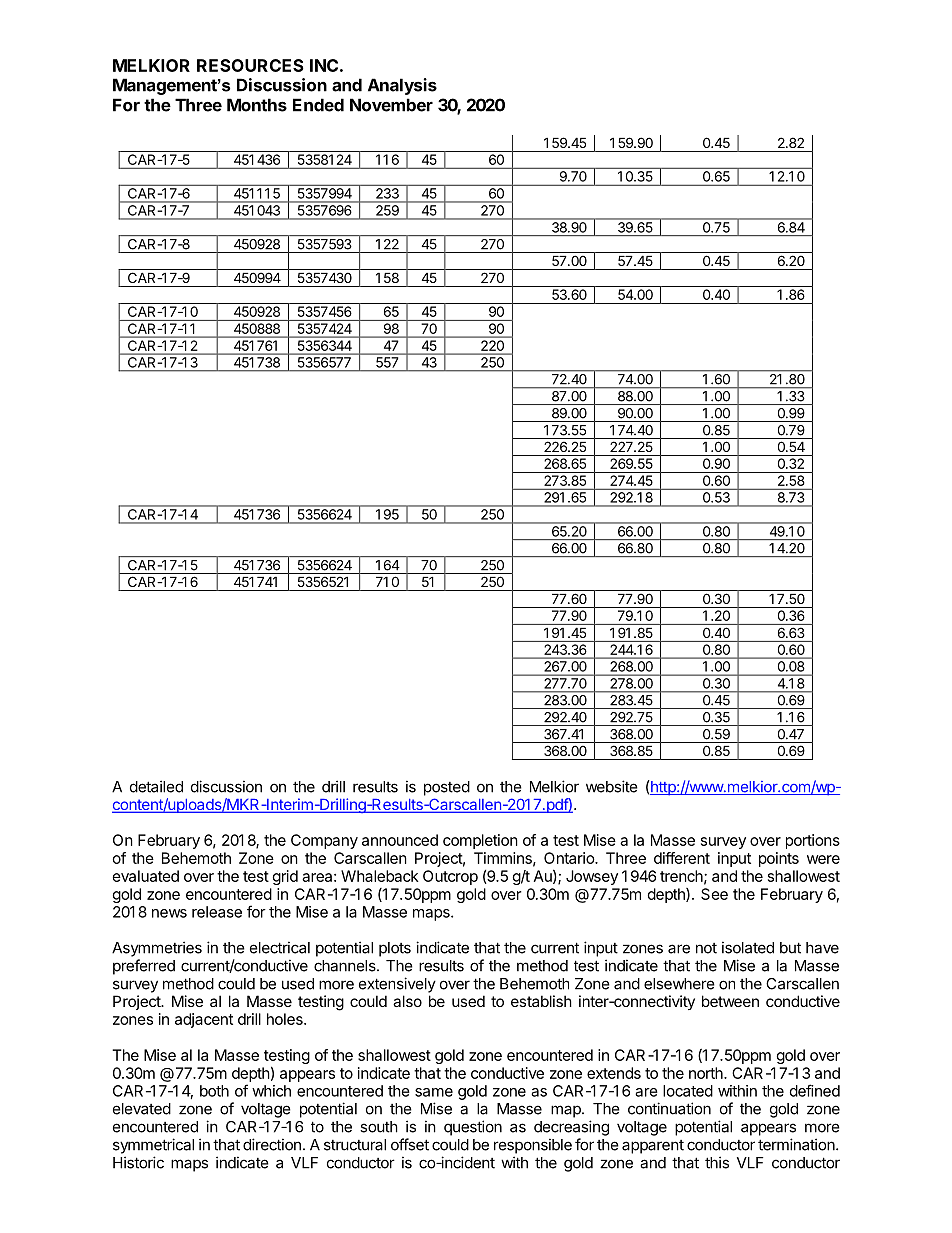  What do you see at coordinates (318, 105) in the screenshot?
I see `Ended` at bounding box center [318, 105].
